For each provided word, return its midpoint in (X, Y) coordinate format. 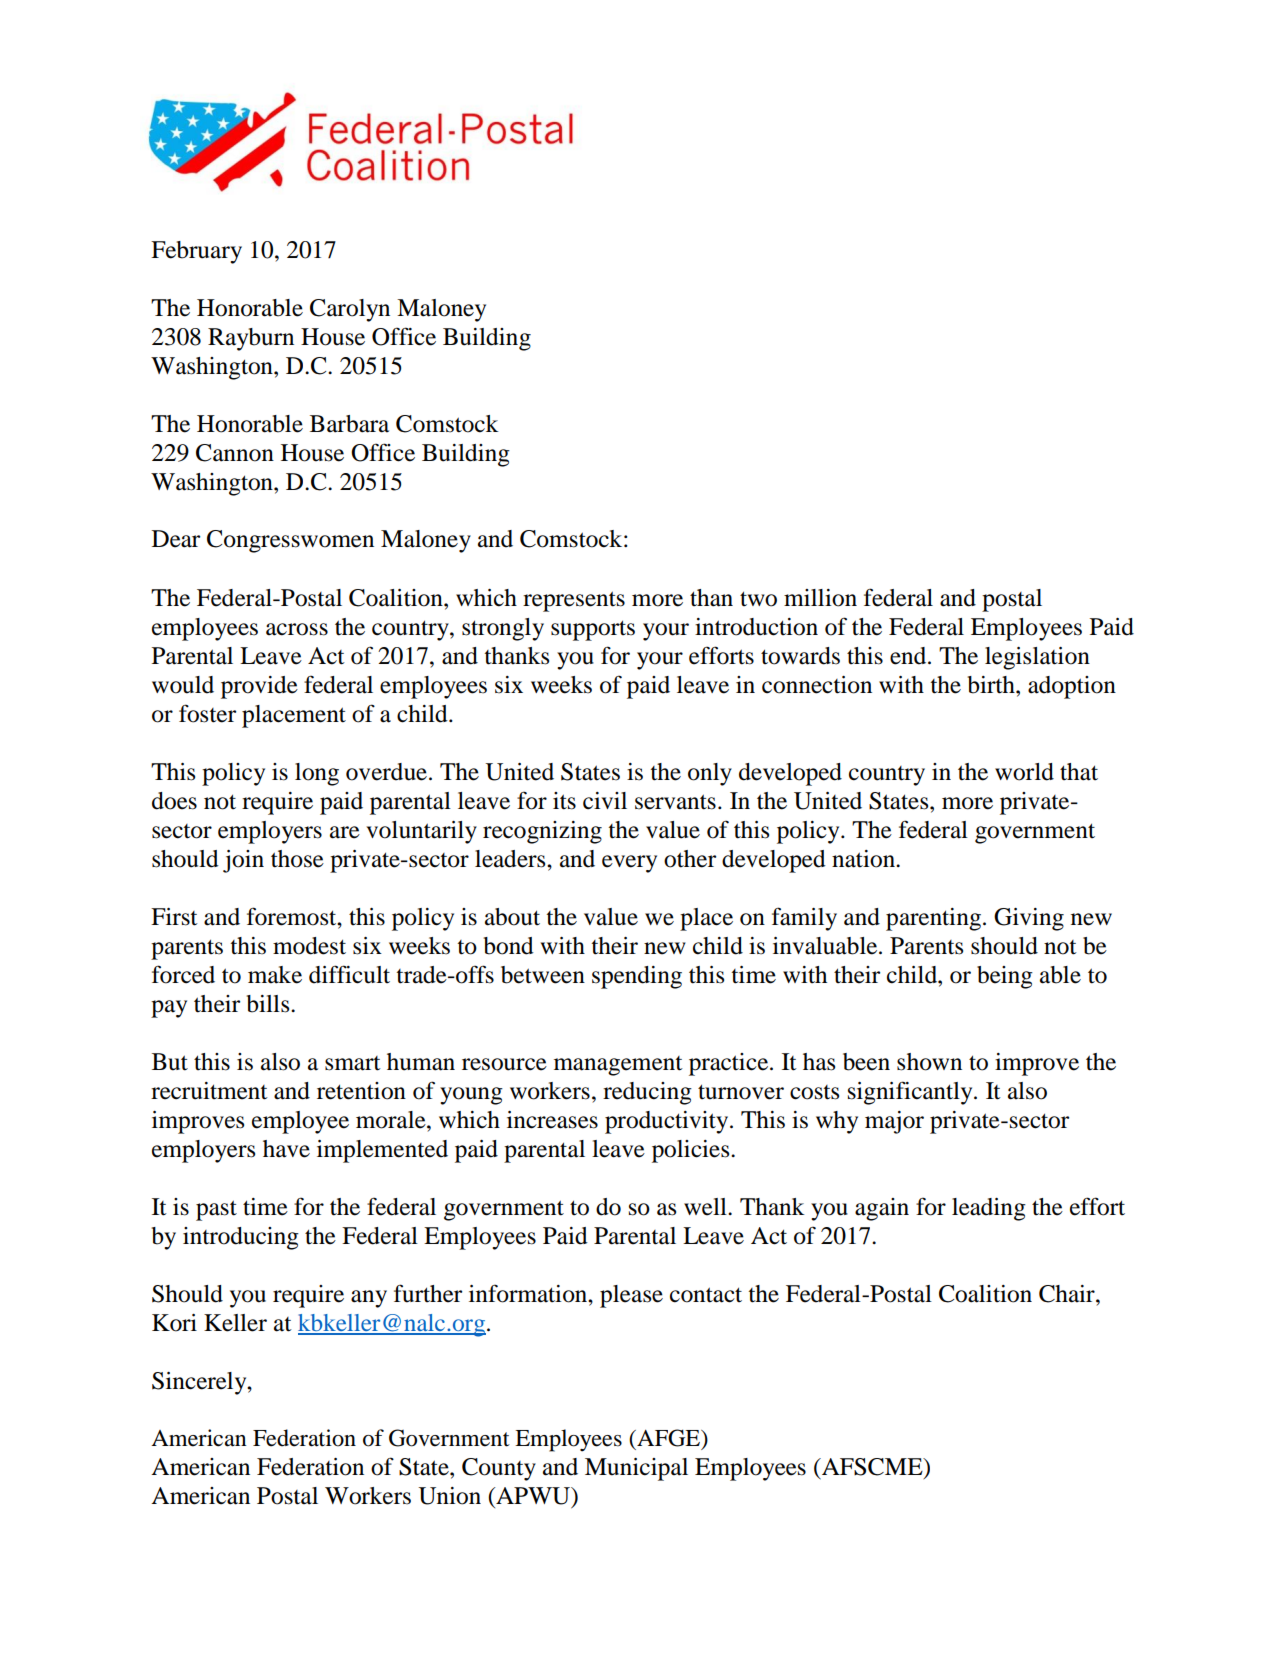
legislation (1037, 658)
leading (989, 1209)
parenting (935, 919)
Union (449, 1496)
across (297, 629)
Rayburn (251, 339)
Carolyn (350, 310)
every (629, 864)
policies (692, 1151)
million (820, 598)
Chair (1068, 1294)
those (297, 859)
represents (574, 601)
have (286, 1149)
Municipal (636, 1469)
